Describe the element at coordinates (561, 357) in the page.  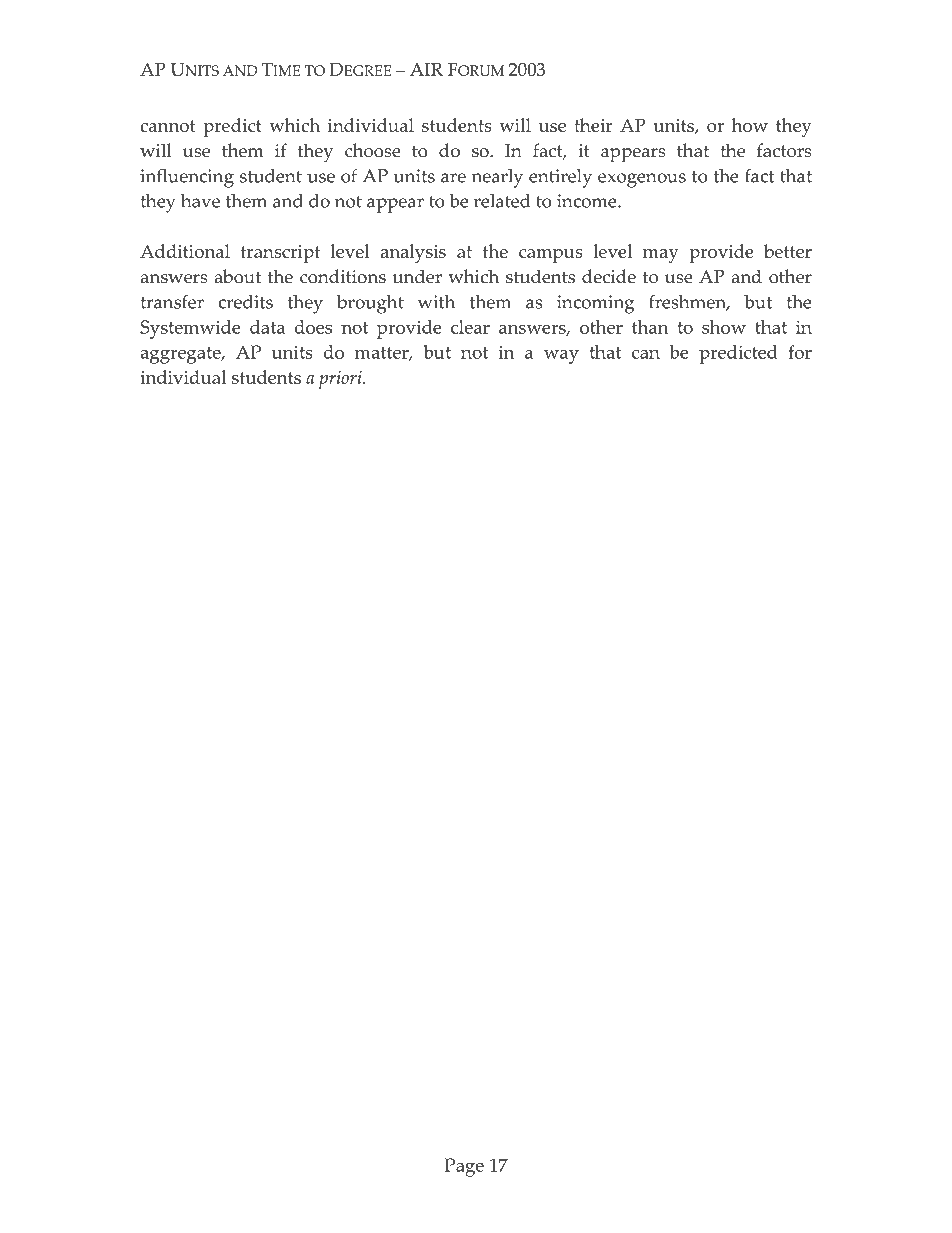
I see `way` at that location.
